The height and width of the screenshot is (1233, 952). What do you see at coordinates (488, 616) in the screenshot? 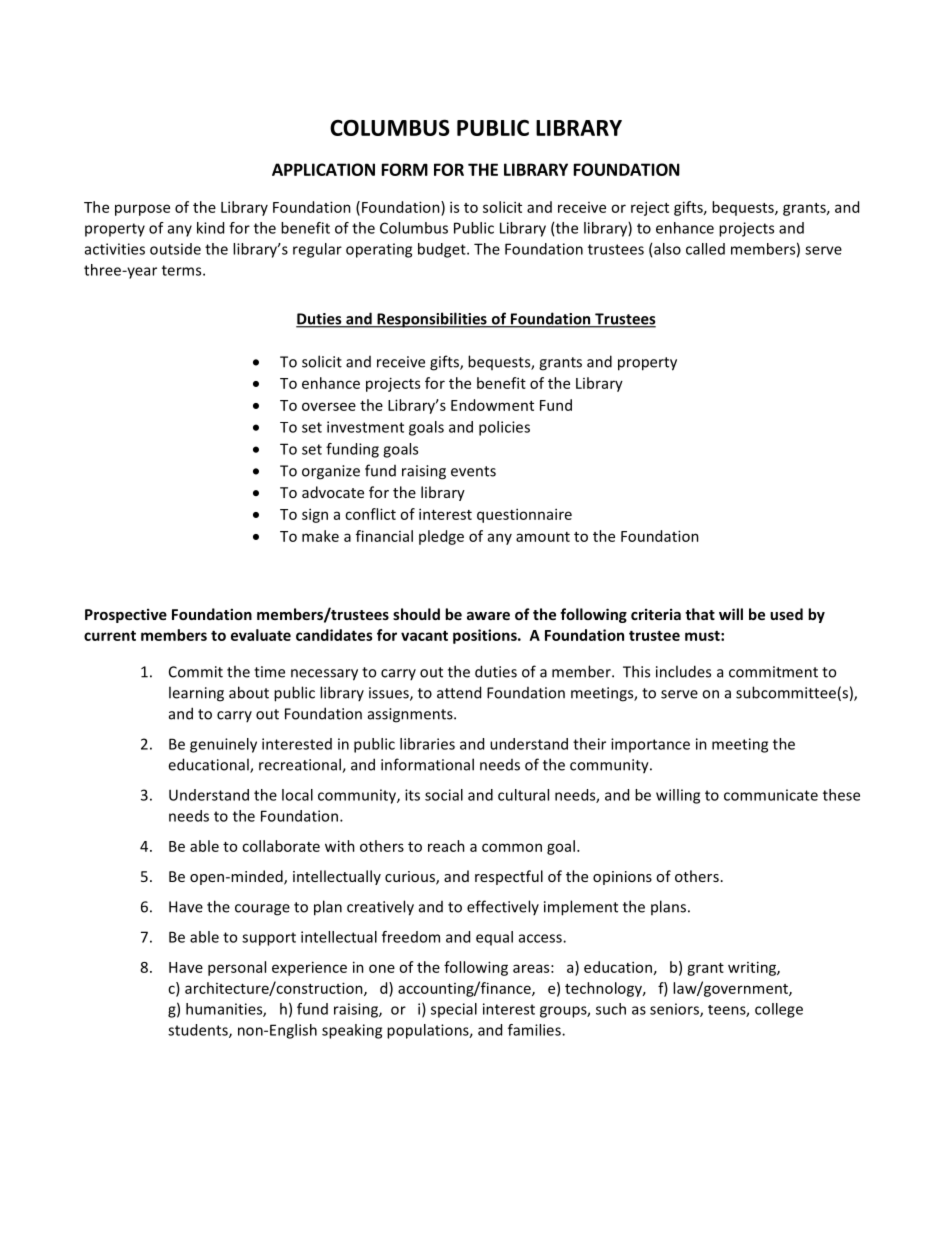
I see `aware` at bounding box center [488, 616].
